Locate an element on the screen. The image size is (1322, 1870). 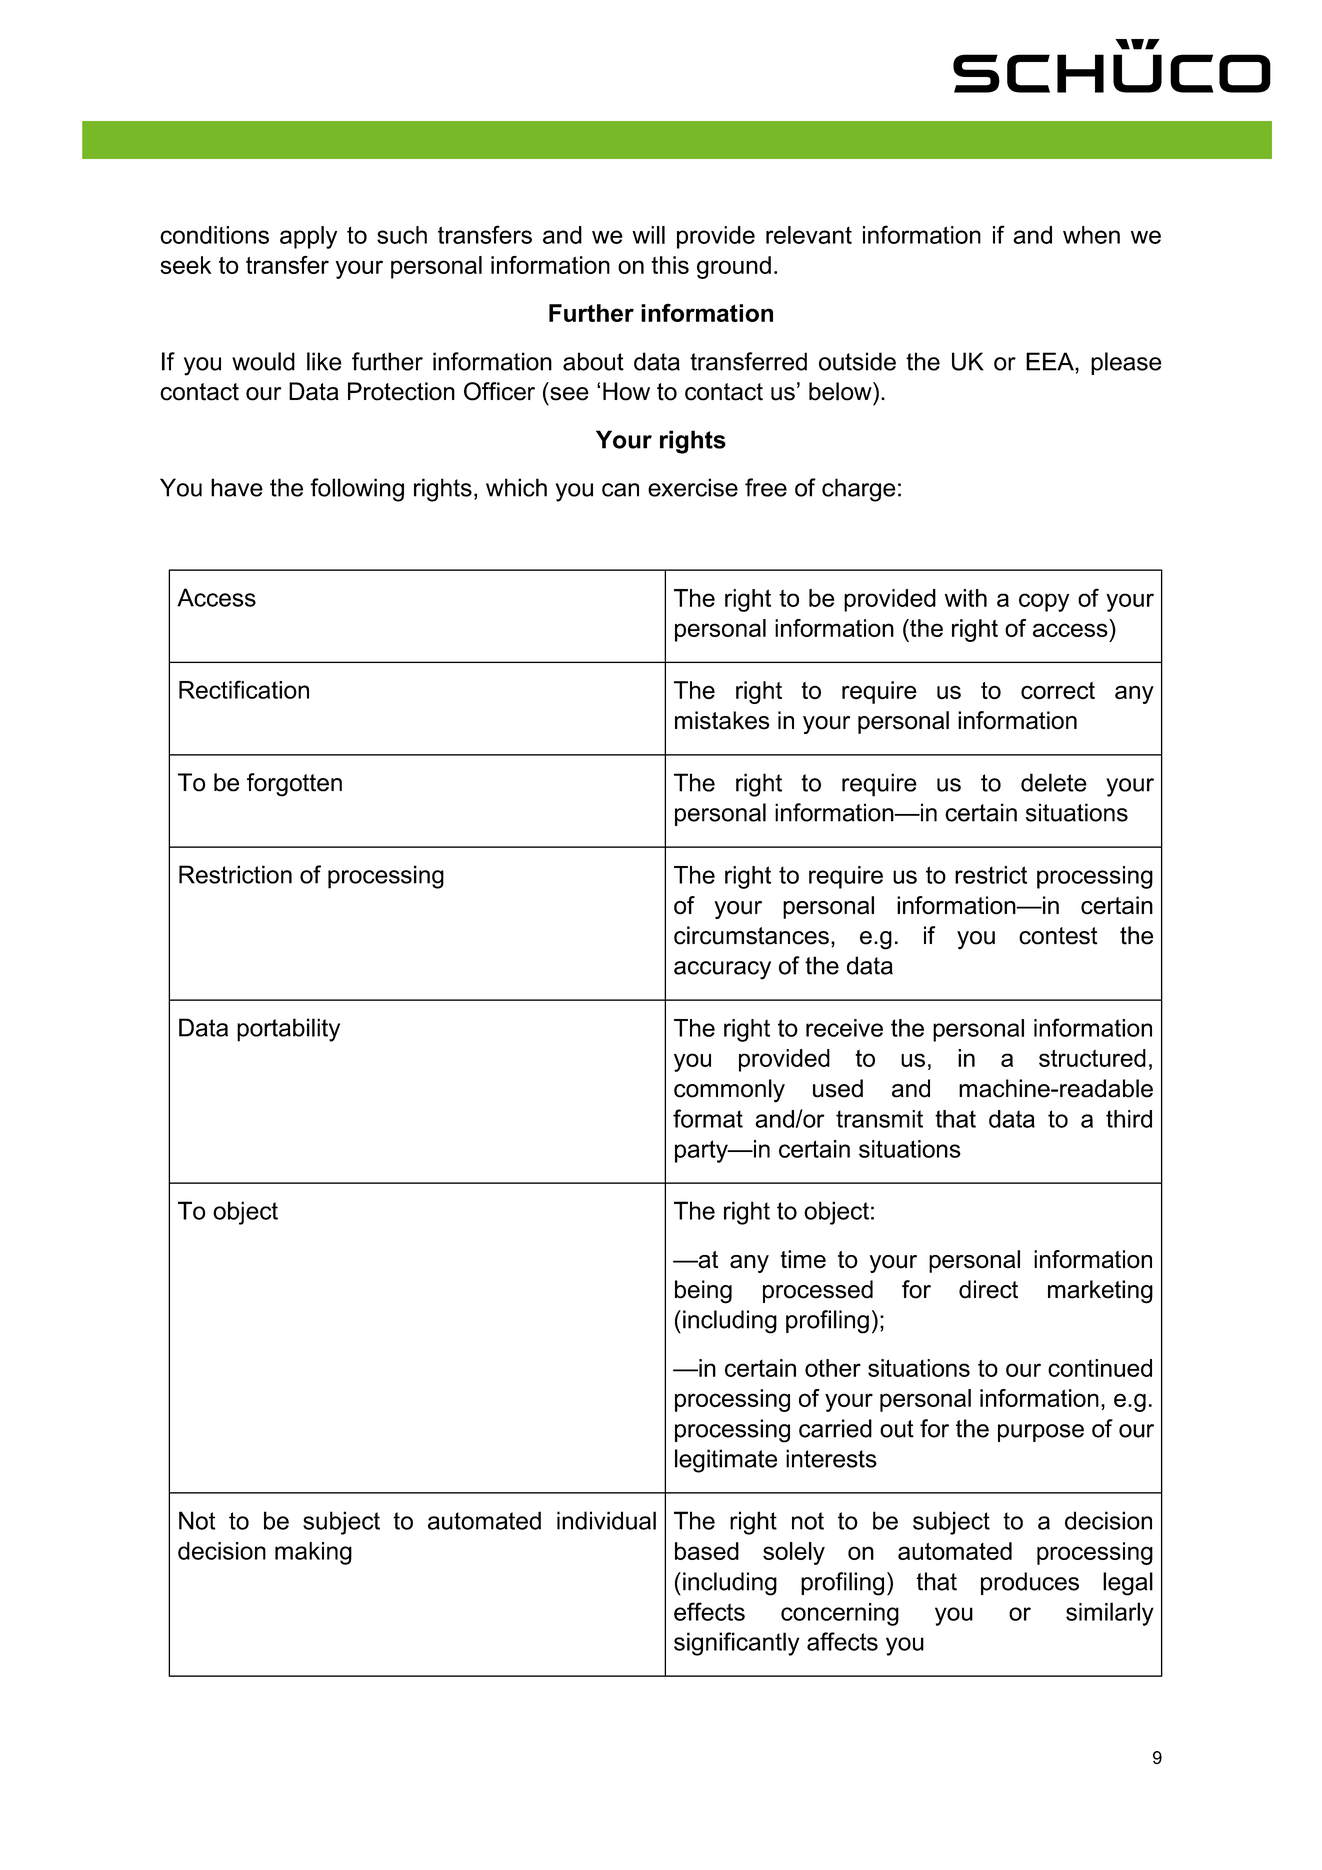
portability is located at coordinates (288, 1030).
